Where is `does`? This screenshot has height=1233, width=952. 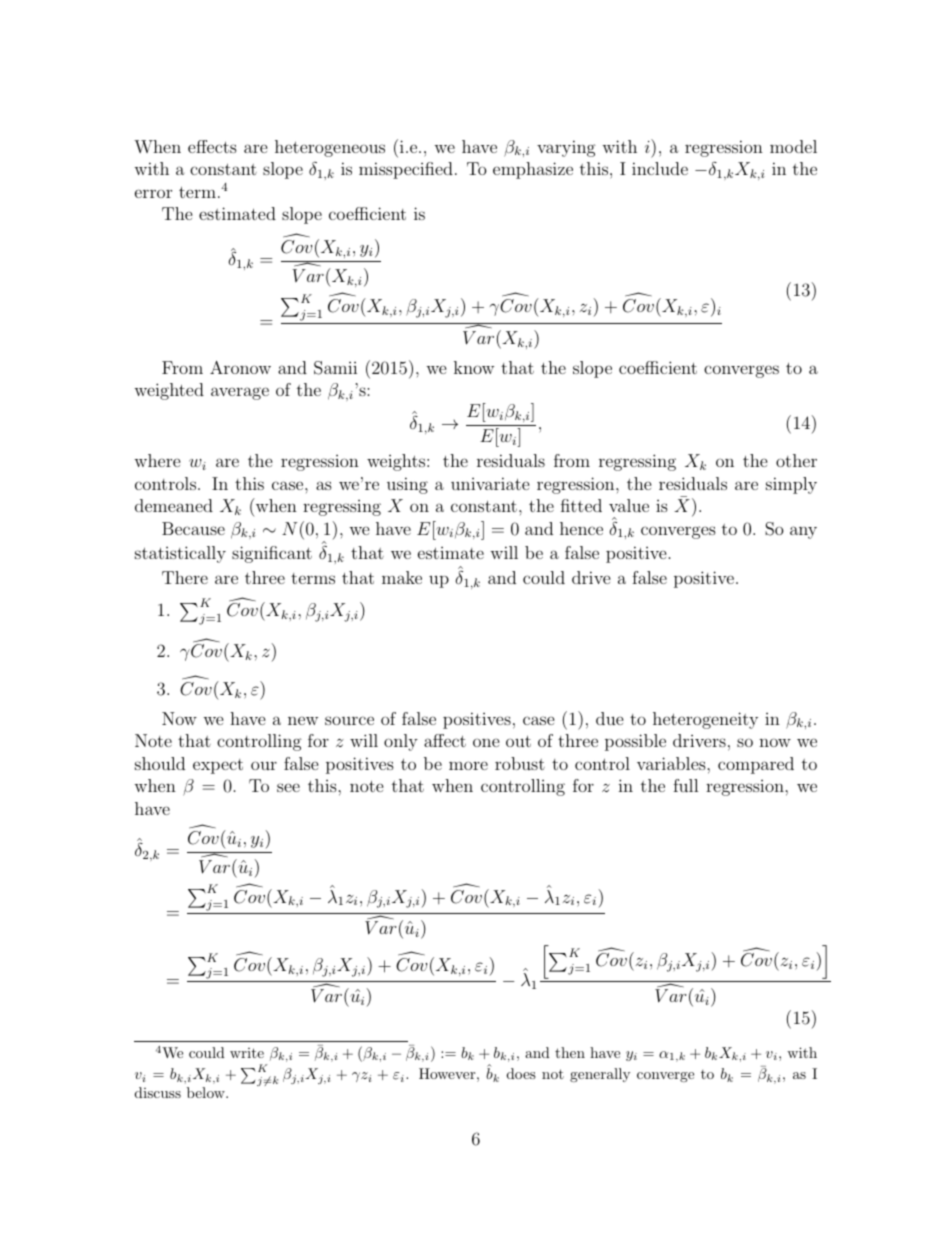
does is located at coordinates (521, 1073).
